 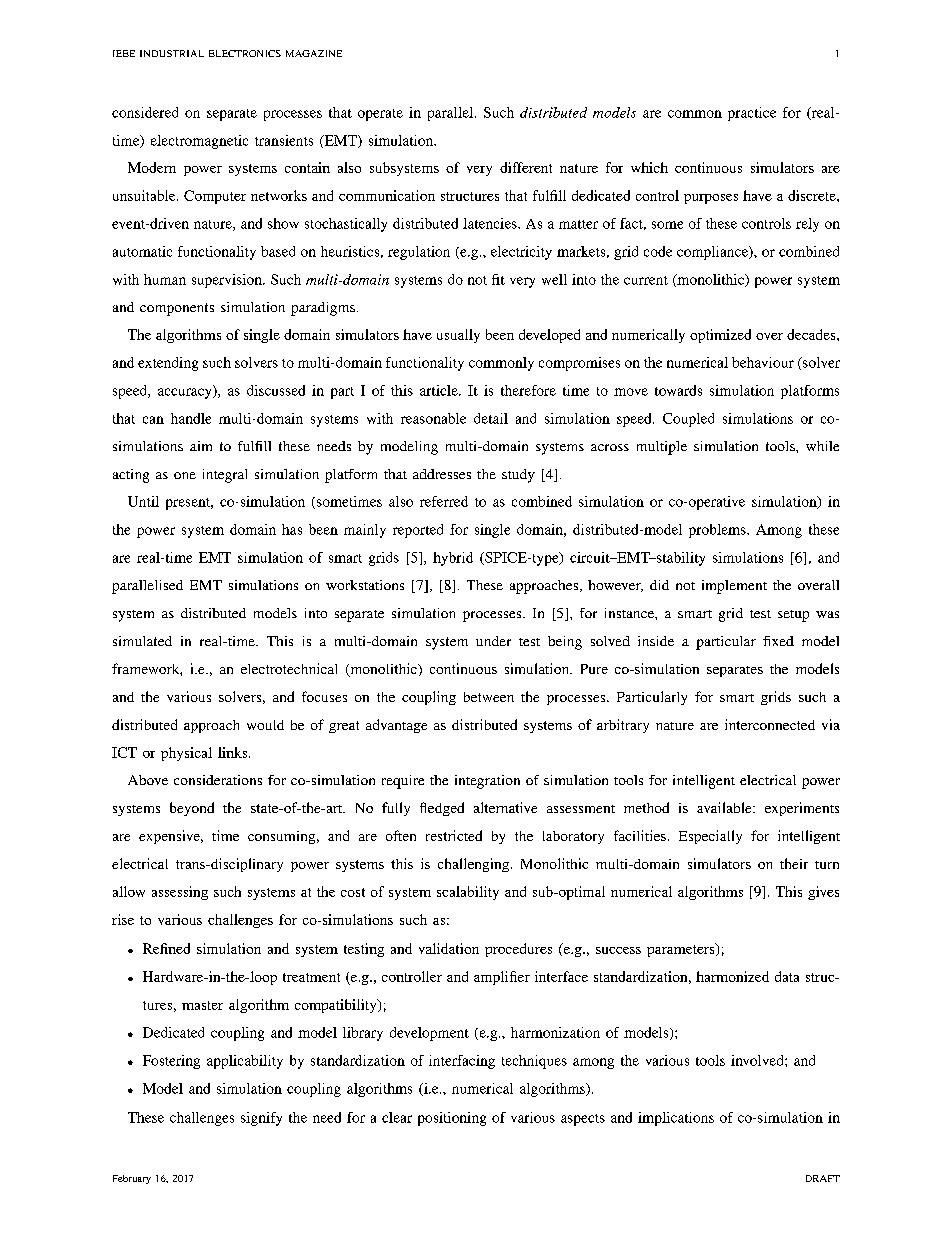 What do you see at coordinates (491, 418) in the image?
I see `detail` at bounding box center [491, 418].
